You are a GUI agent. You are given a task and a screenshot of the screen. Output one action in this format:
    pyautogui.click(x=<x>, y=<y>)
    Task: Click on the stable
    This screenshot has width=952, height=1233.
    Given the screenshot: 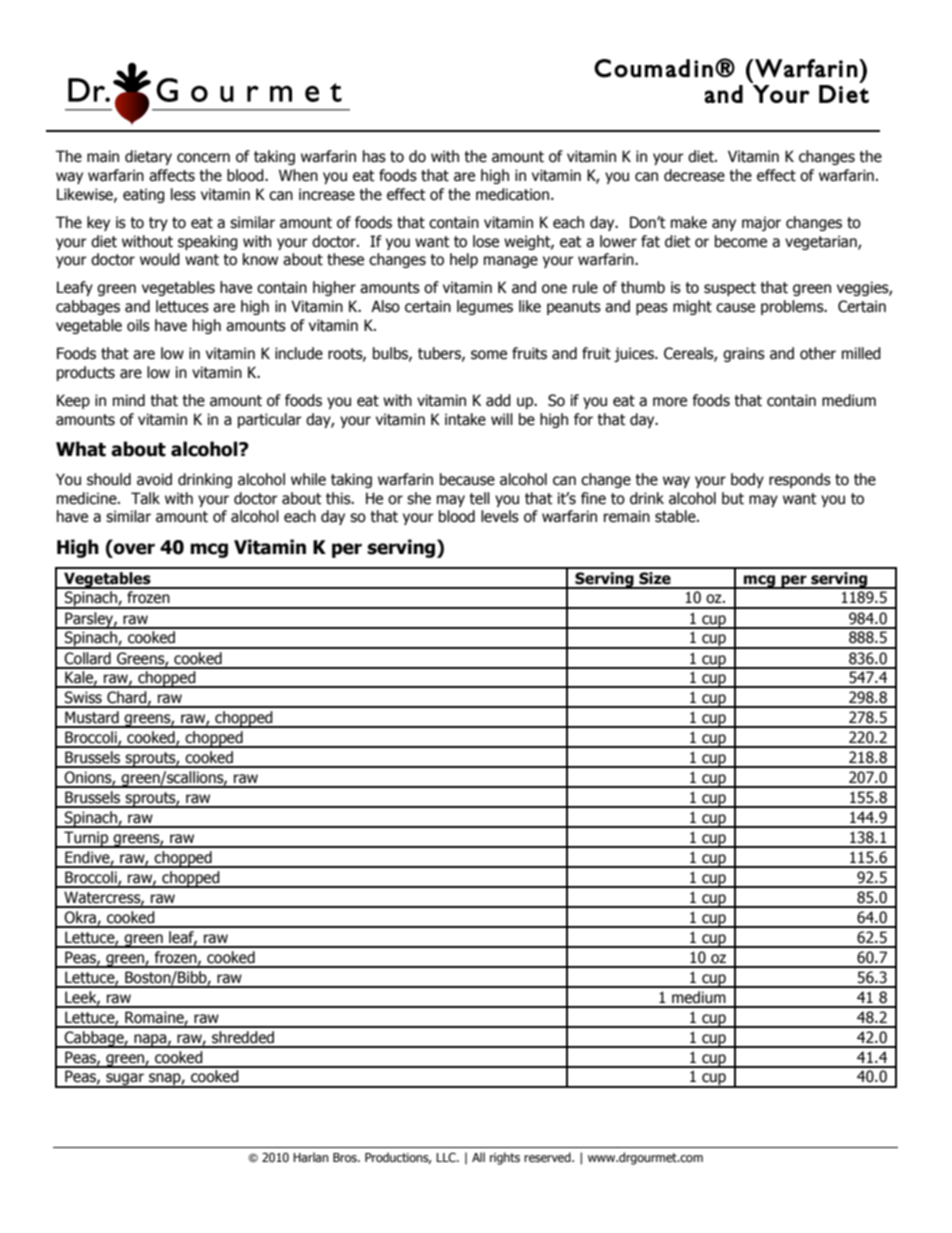 What is the action you would take?
    pyautogui.click(x=676, y=516)
